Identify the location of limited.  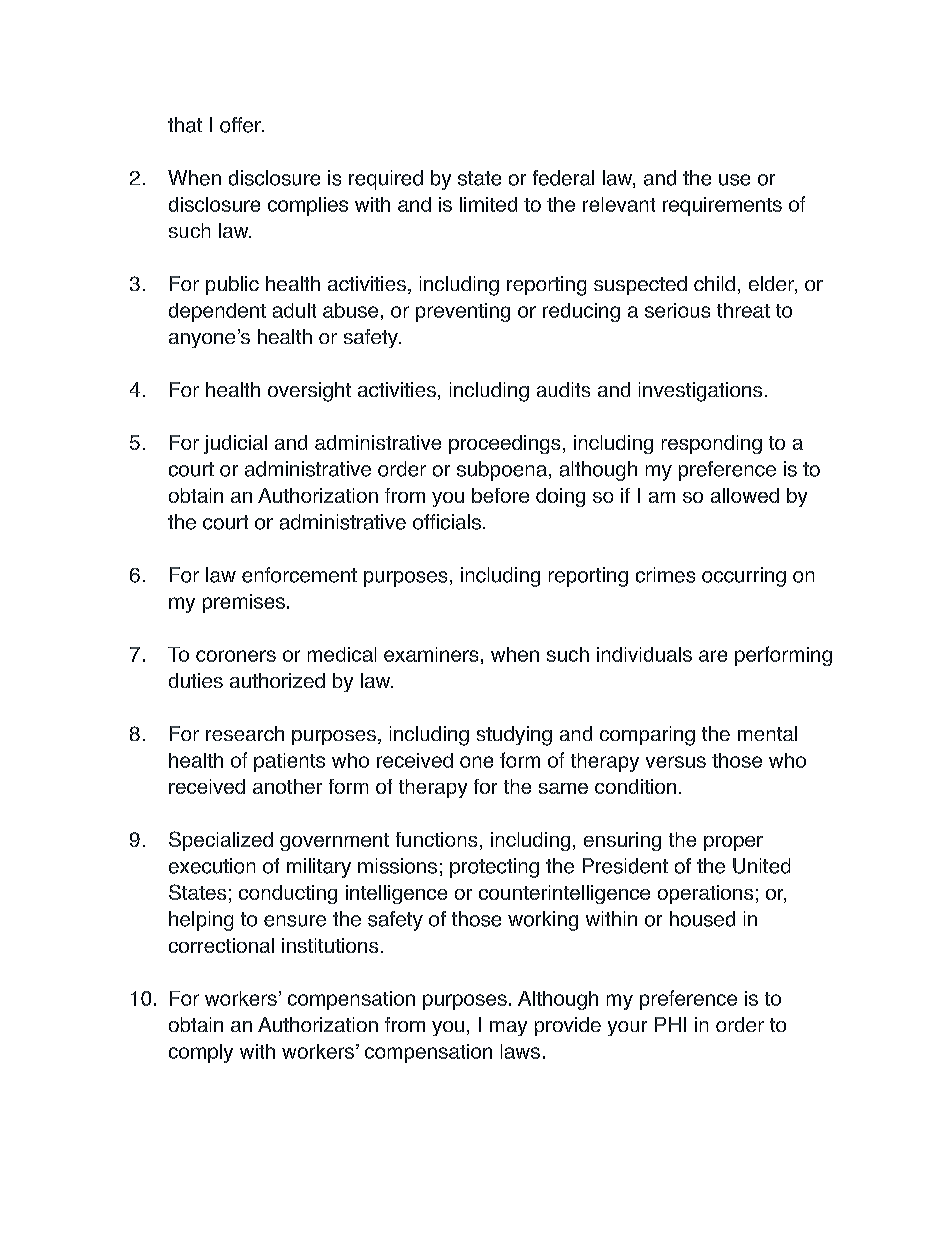
(488, 204).
